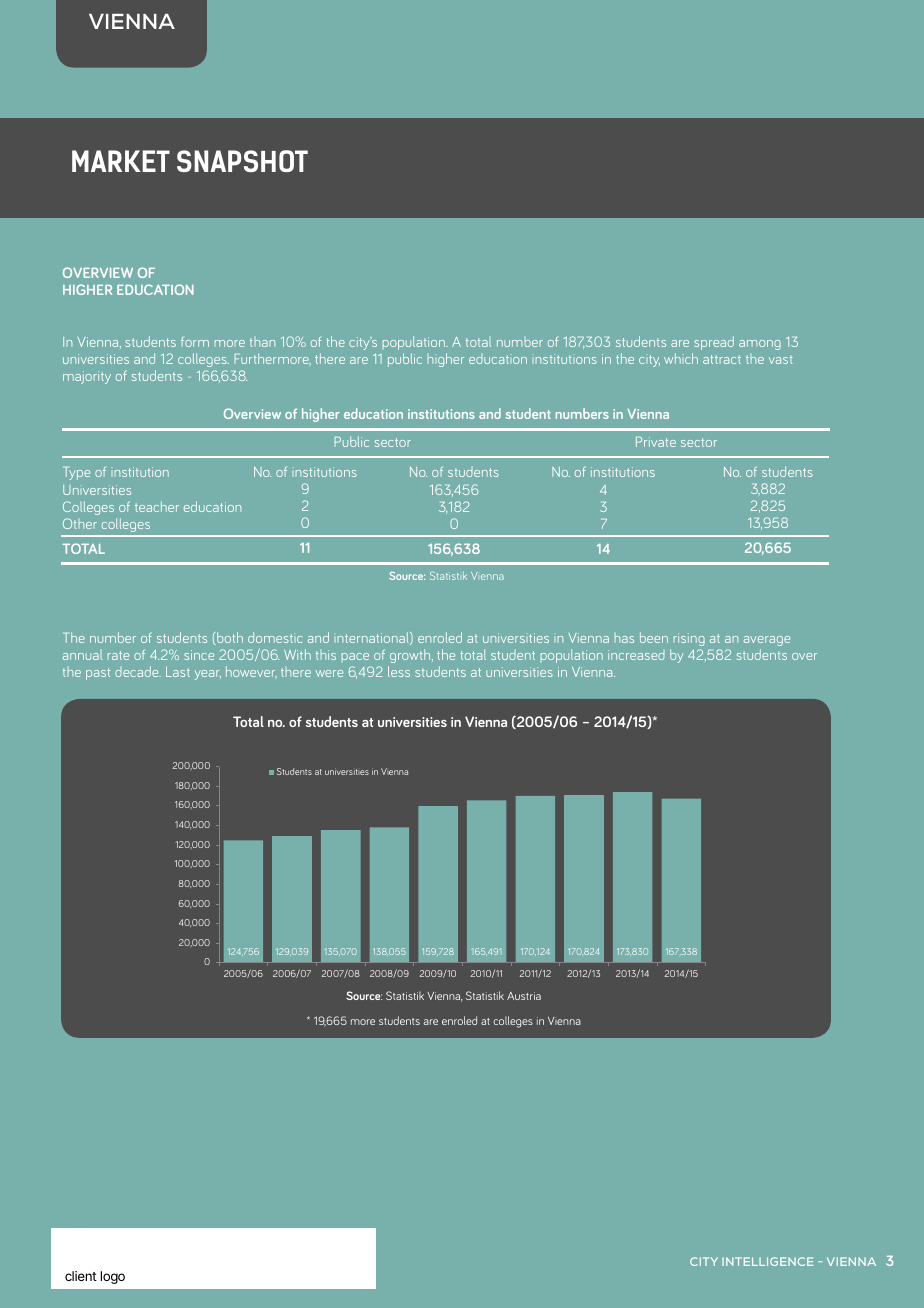  What do you see at coordinates (81, 1276) in the screenshot?
I see `client` at bounding box center [81, 1276].
